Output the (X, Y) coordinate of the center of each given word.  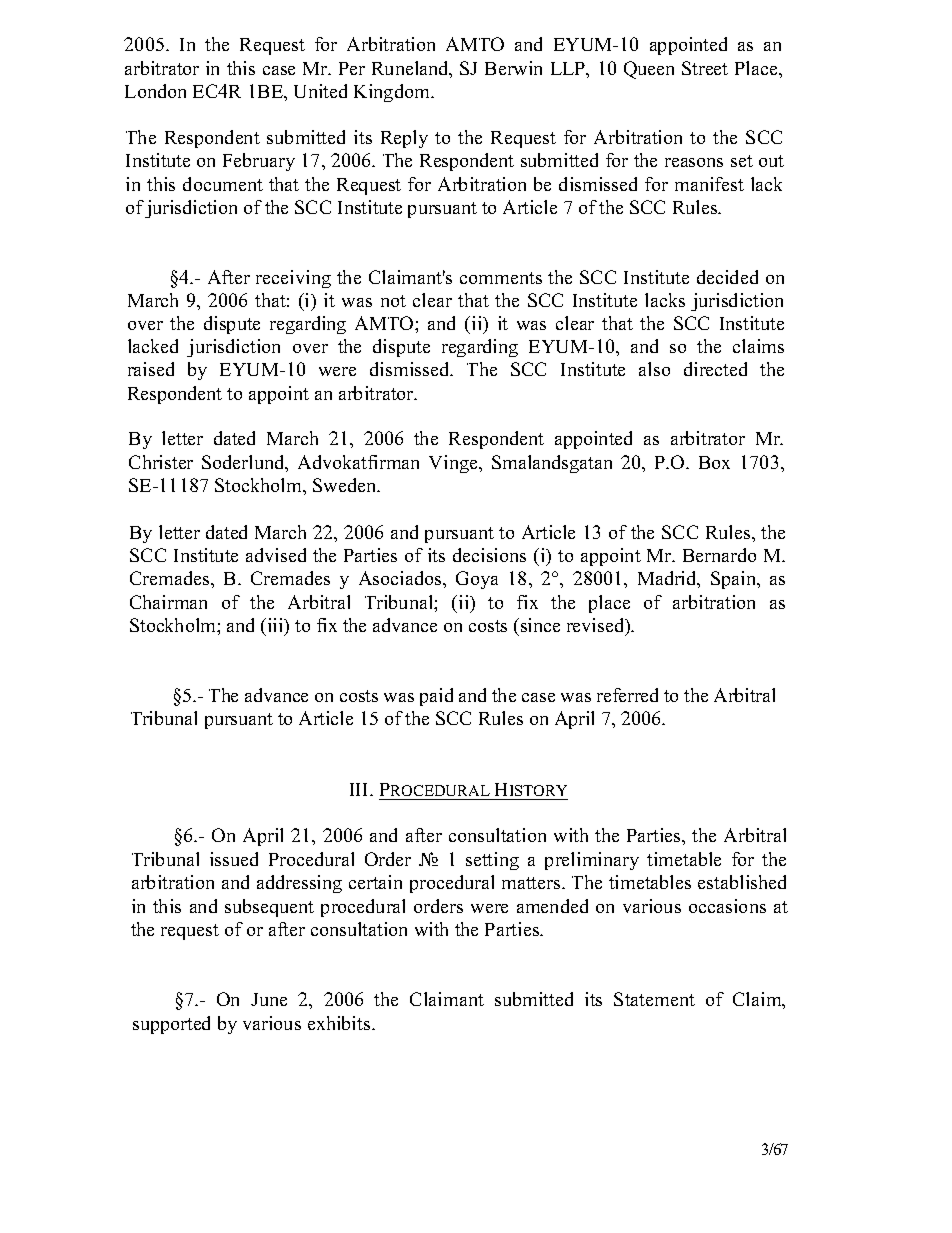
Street (705, 68)
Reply (404, 139)
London (155, 91)
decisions (489, 555)
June (269, 999)
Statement (654, 999)
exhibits (340, 1023)
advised (276, 555)
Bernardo (719, 555)
